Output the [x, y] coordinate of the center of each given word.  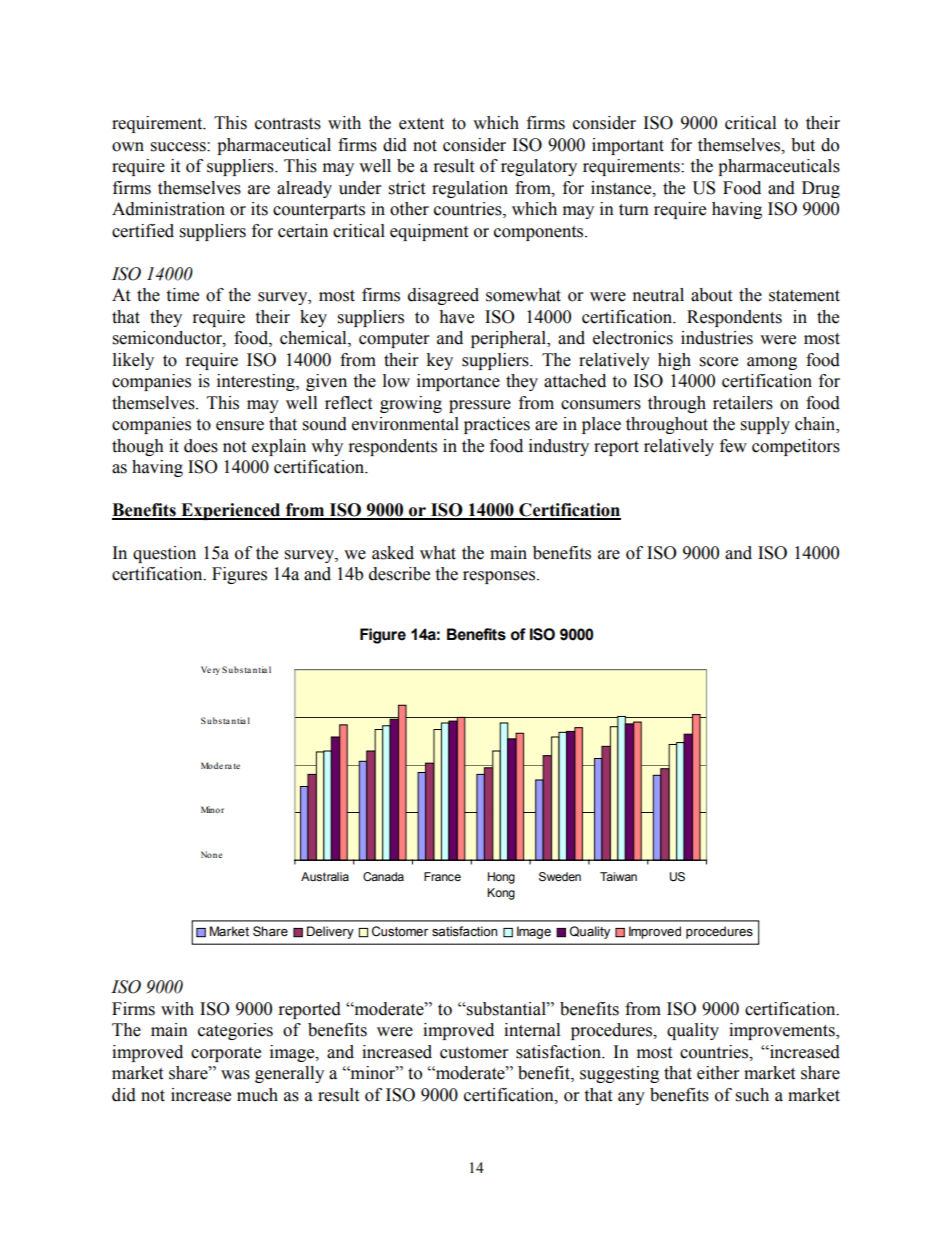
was [235, 1075]
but [803, 145]
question [164, 554]
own [128, 147]
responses [499, 577]
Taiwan [618, 876]
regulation [470, 189]
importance [458, 382]
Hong [501, 878]
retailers [743, 403]
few [733, 446]
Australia [325, 876]
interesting [257, 382]
